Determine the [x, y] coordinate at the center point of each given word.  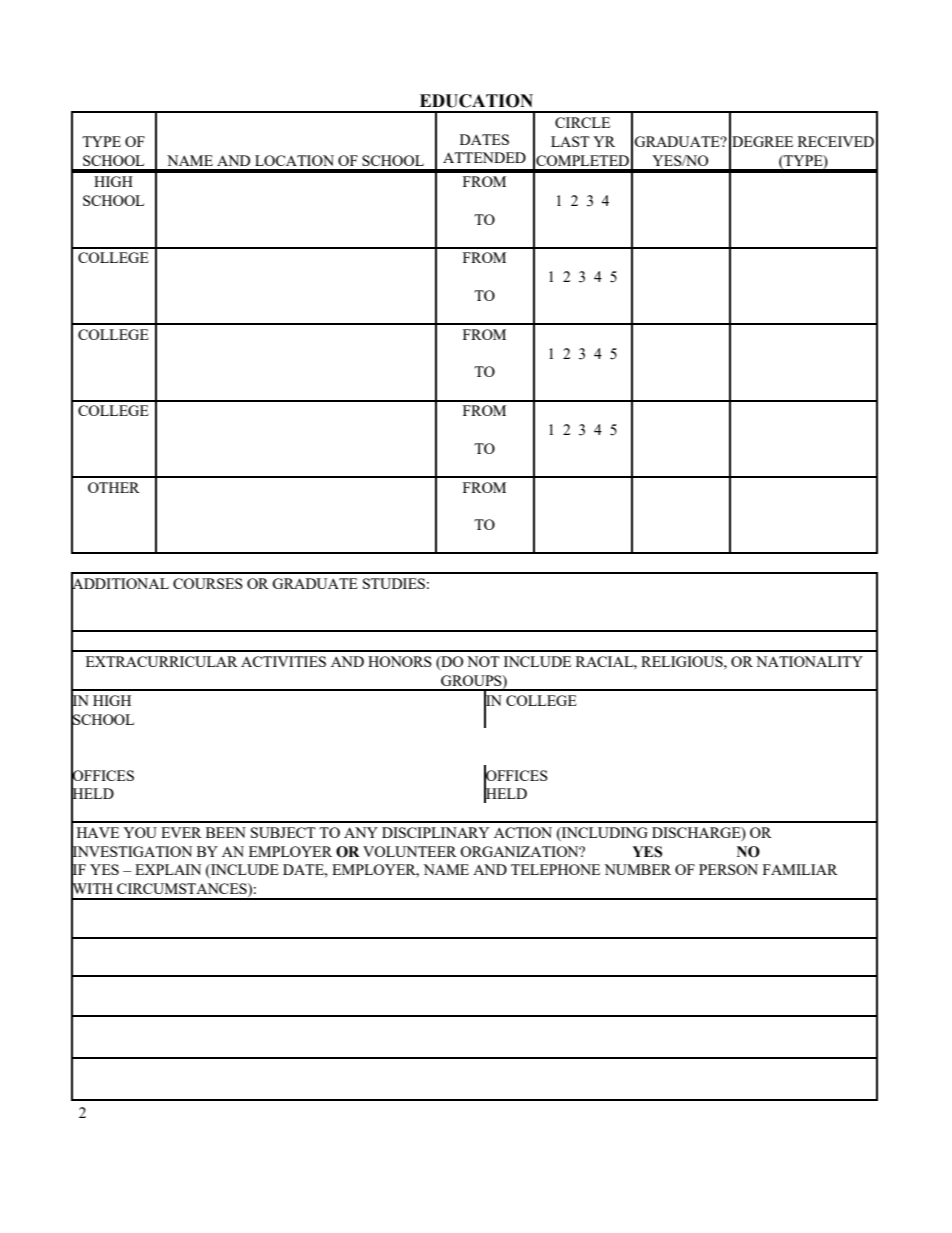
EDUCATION [476, 101]
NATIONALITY [809, 661]
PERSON [728, 869]
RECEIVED [836, 141]
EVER [181, 832]
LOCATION [294, 160]
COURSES [208, 583]
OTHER [114, 487]
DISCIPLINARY [435, 832]
